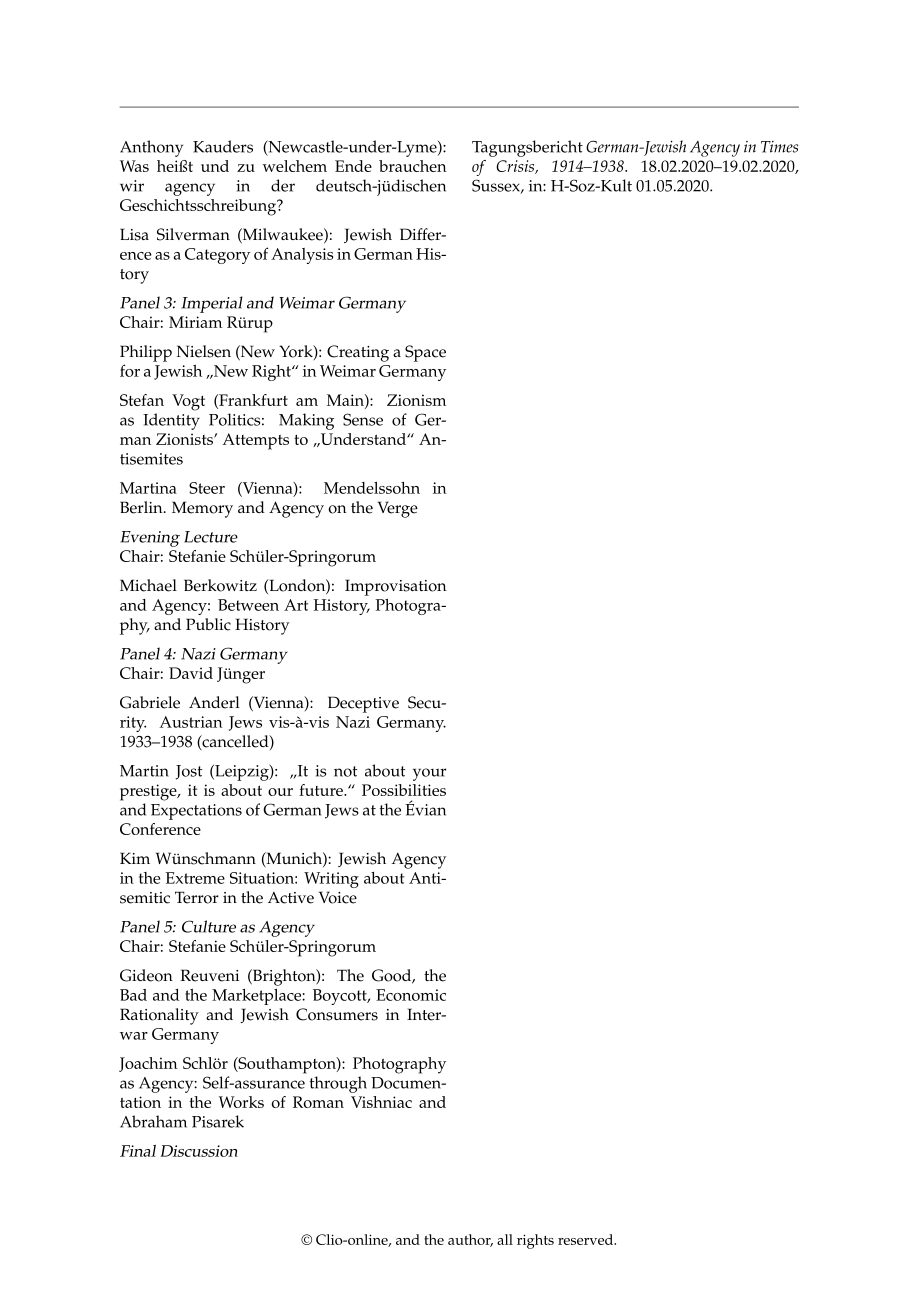  I want to click on Memory, so click(202, 509).
